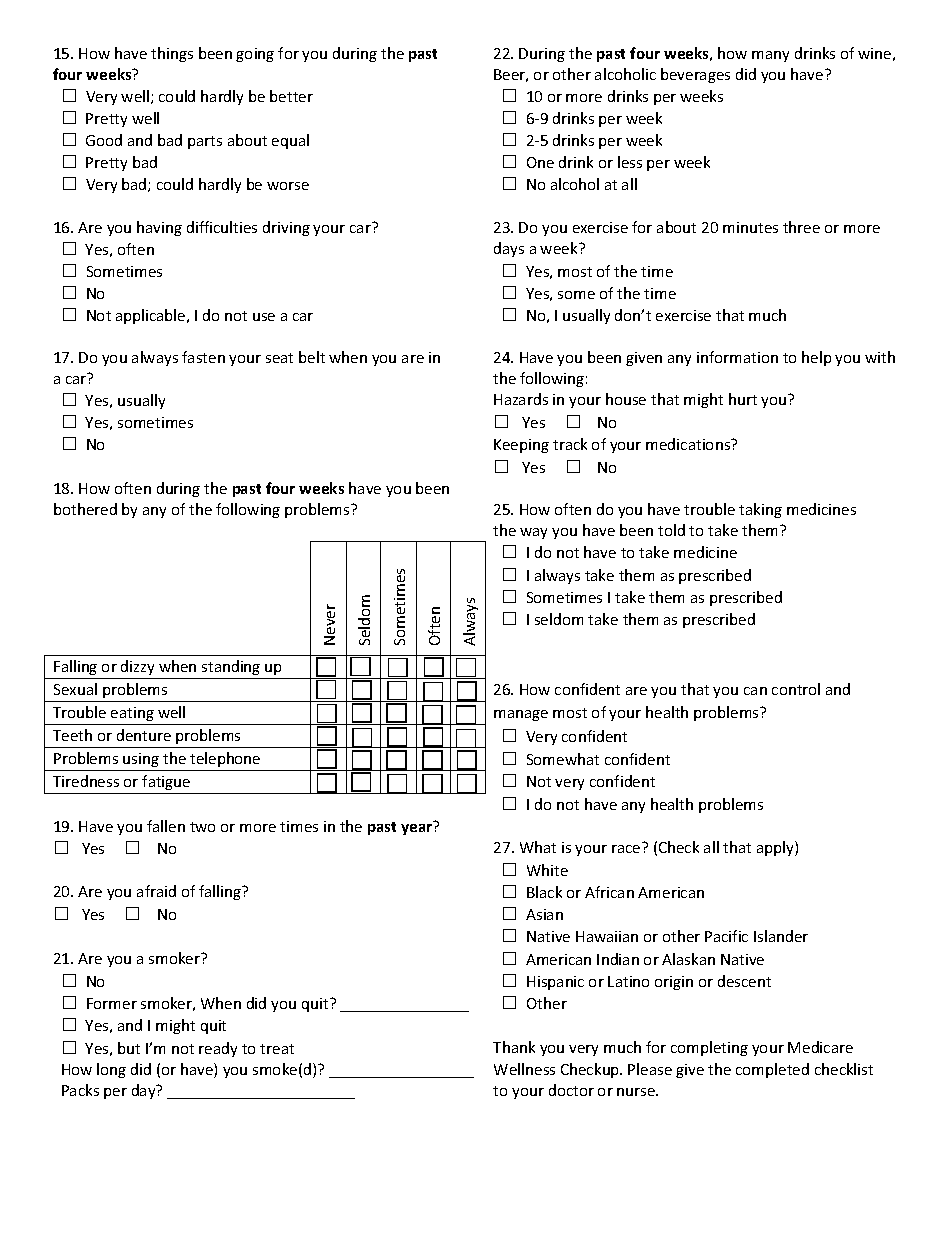  What do you see at coordinates (514, 1047) in the document?
I see `Thank` at bounding box center [514, 1047].
